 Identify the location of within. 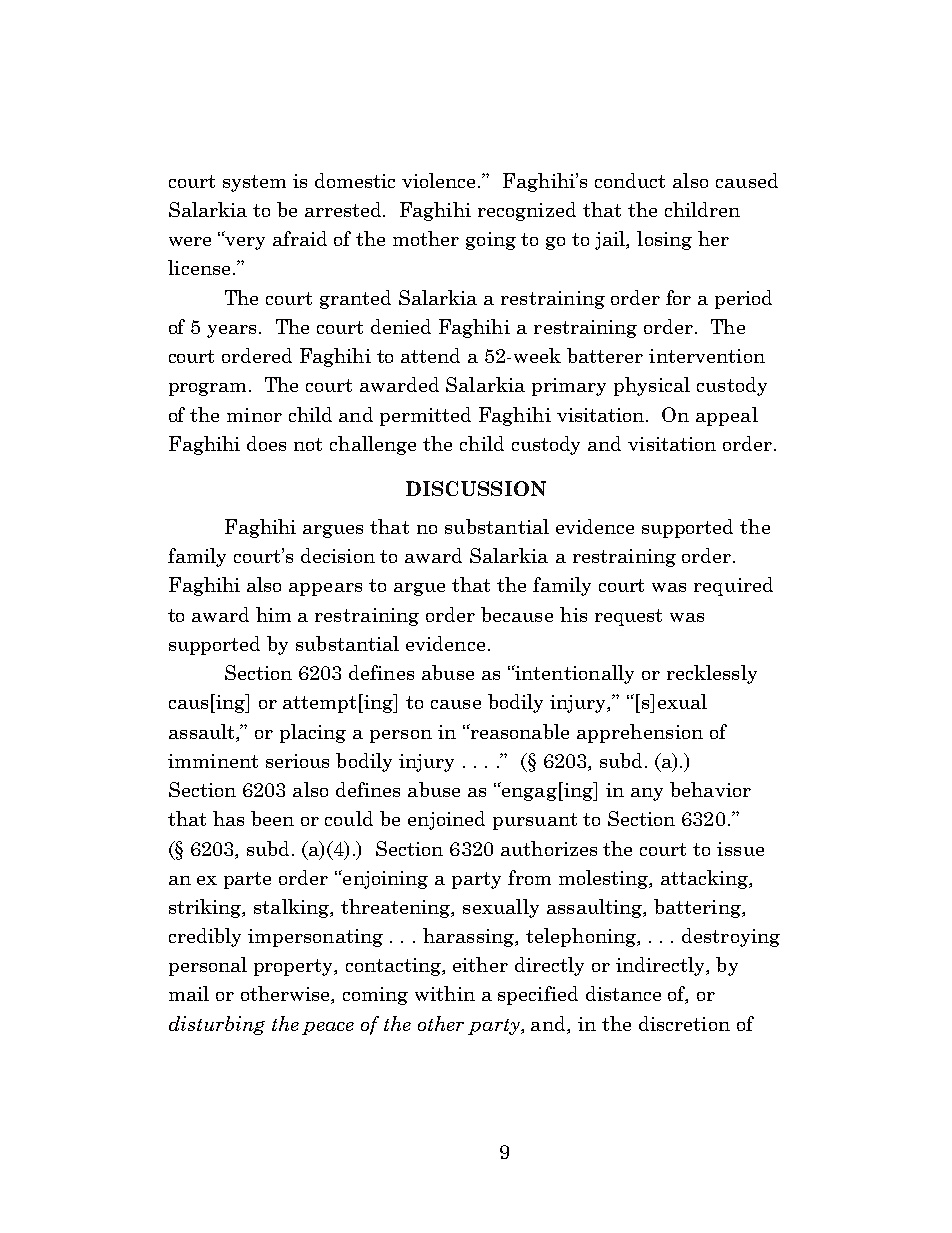
(445, 993).
